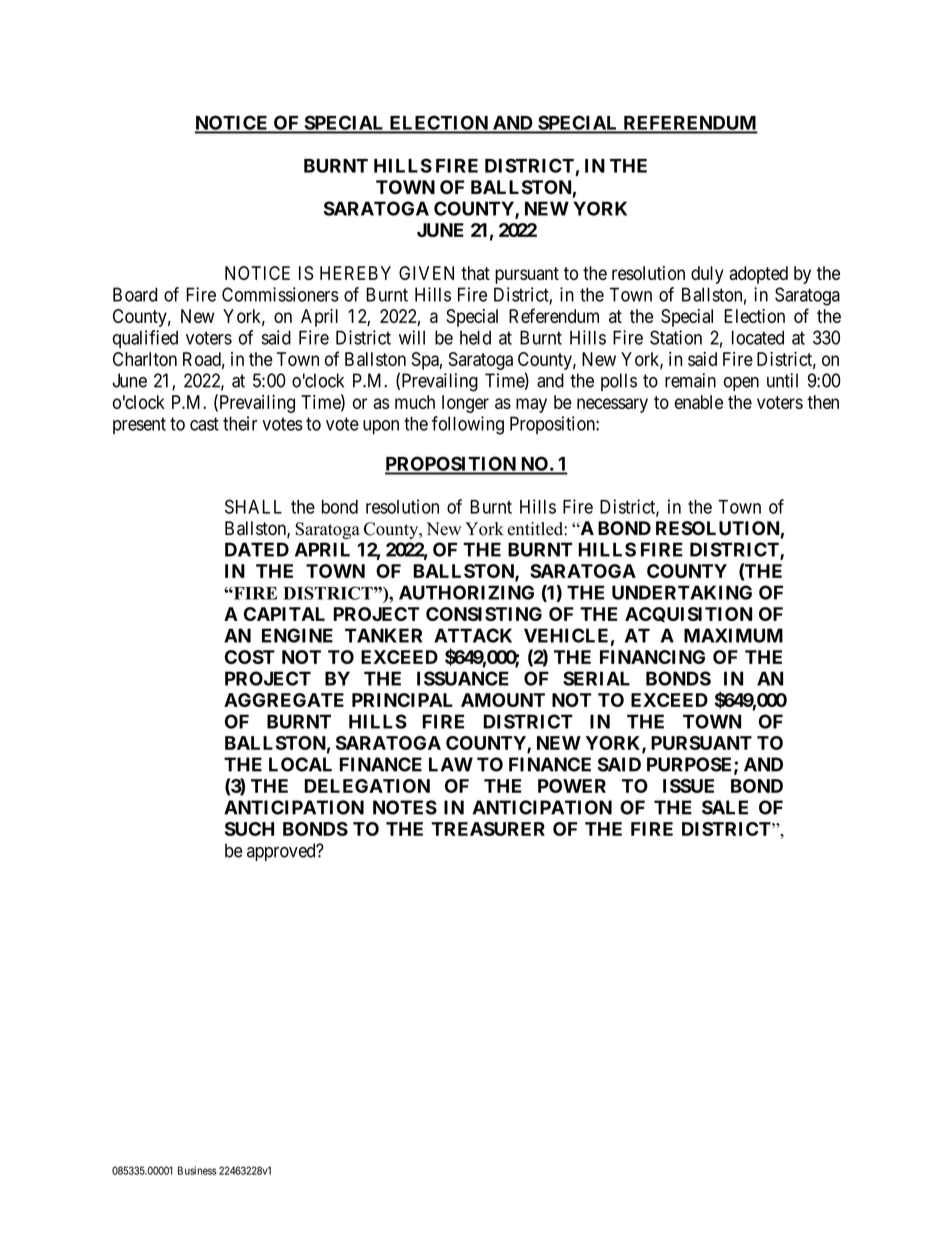  What do you see at coordinates (682, 592) in the screenshot?
I see `UNDERTAKING` at bounding box center [682, 592].
